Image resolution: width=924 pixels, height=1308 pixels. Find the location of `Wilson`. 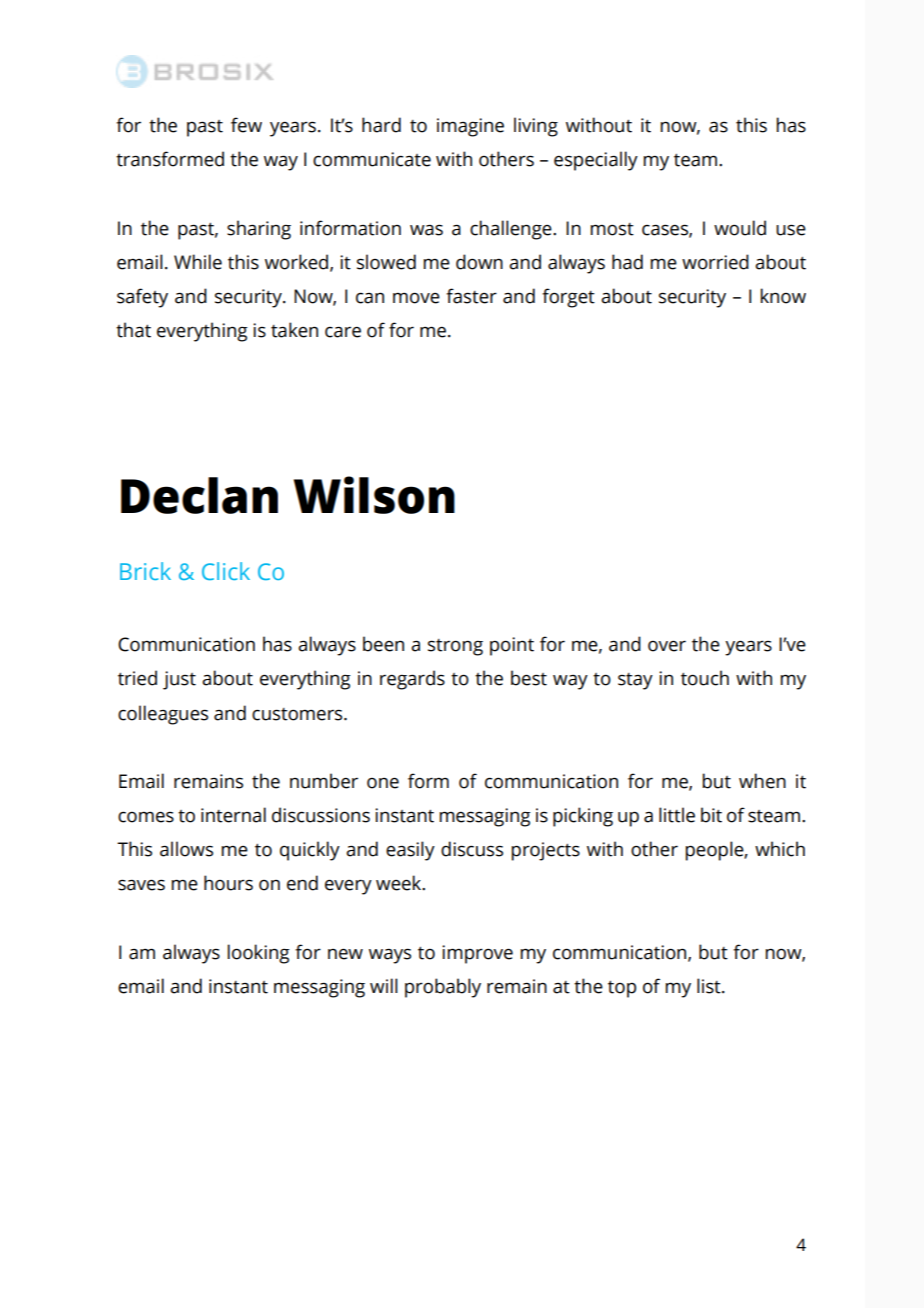

Wilson is located at coordinates (374, 495).
